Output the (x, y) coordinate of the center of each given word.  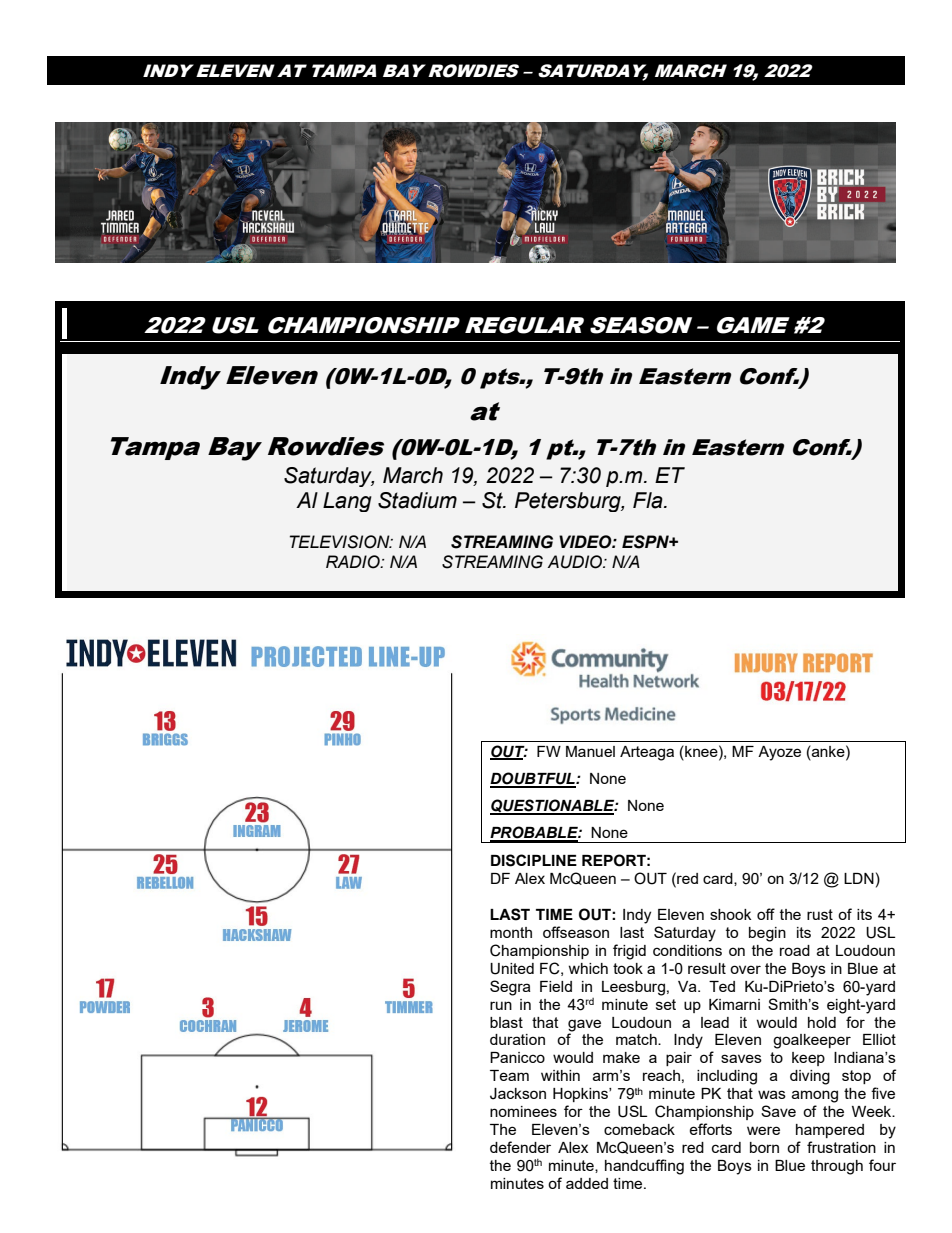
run (501, 1005)
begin (767, 934)
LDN (859, 878)
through (837, 1167)
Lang (347, 502)
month (511, 932)
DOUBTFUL (533, 779)
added (587, 1183)
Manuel (590, 751)
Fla (649, 500)
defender (520, 1147)
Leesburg (633, 988)
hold (822, 1022)
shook (730, 914)
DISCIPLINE (534, 860)
